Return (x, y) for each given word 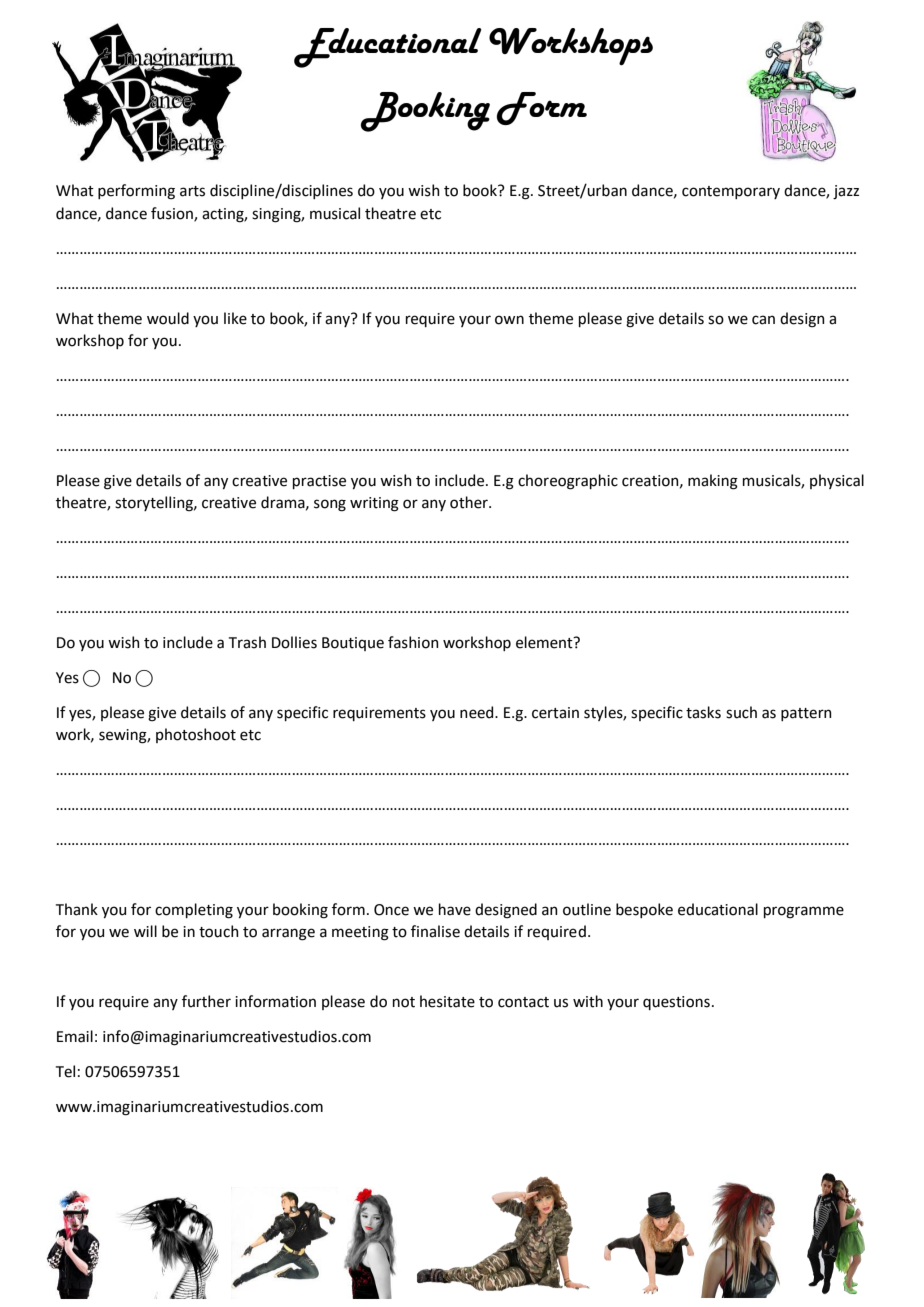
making (713, 482)
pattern (806, 714)
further (206, 1001)
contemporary (731, 192)
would (168, 318)
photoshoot (196, 735)
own (509, 320)
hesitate (447, 1001)
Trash (247, 642)
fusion (173, 214)
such (741, 712)
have (455, 909)
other (470, 502)
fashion (413, 642)
